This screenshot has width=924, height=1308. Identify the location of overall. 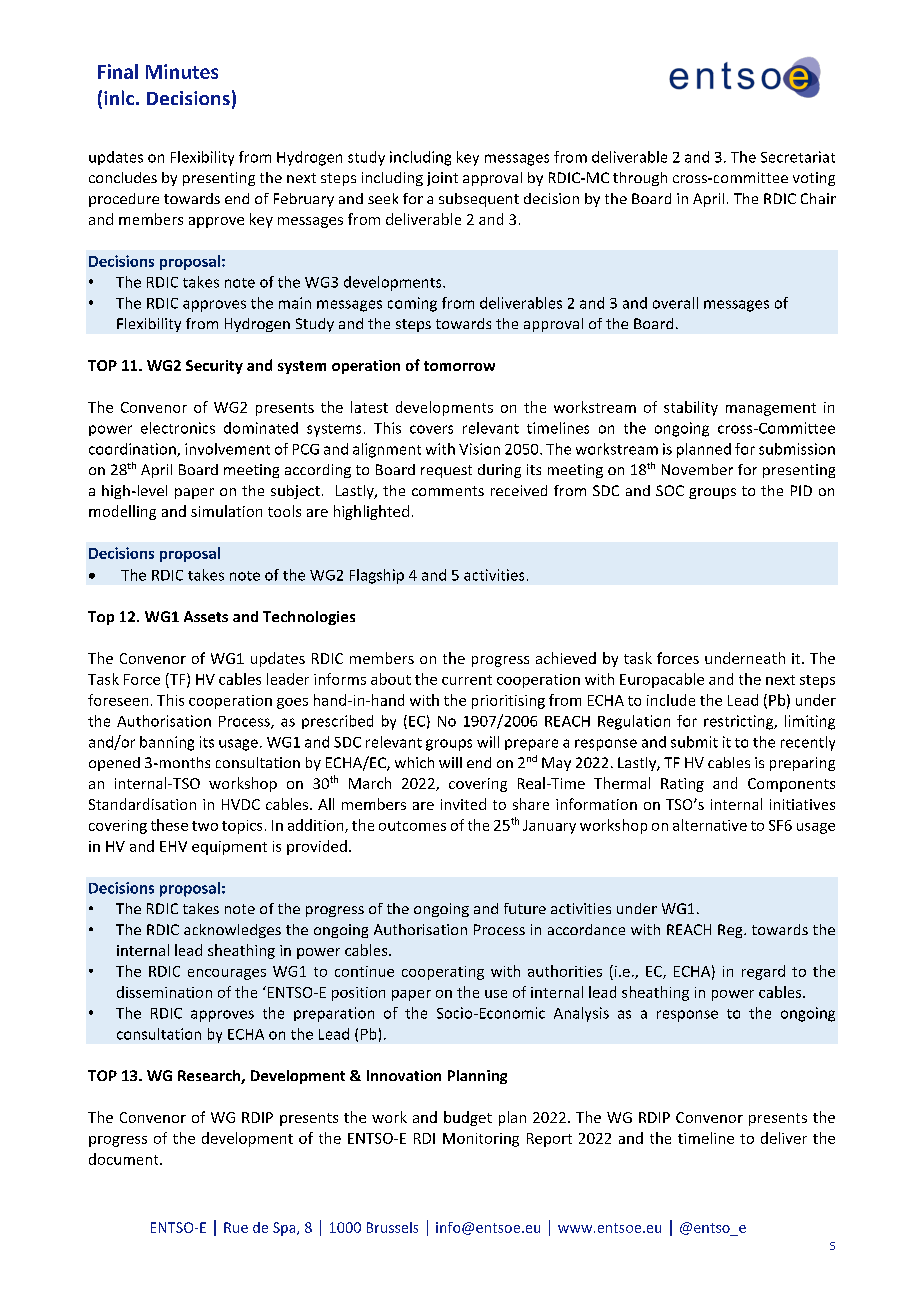
(675, 303).
